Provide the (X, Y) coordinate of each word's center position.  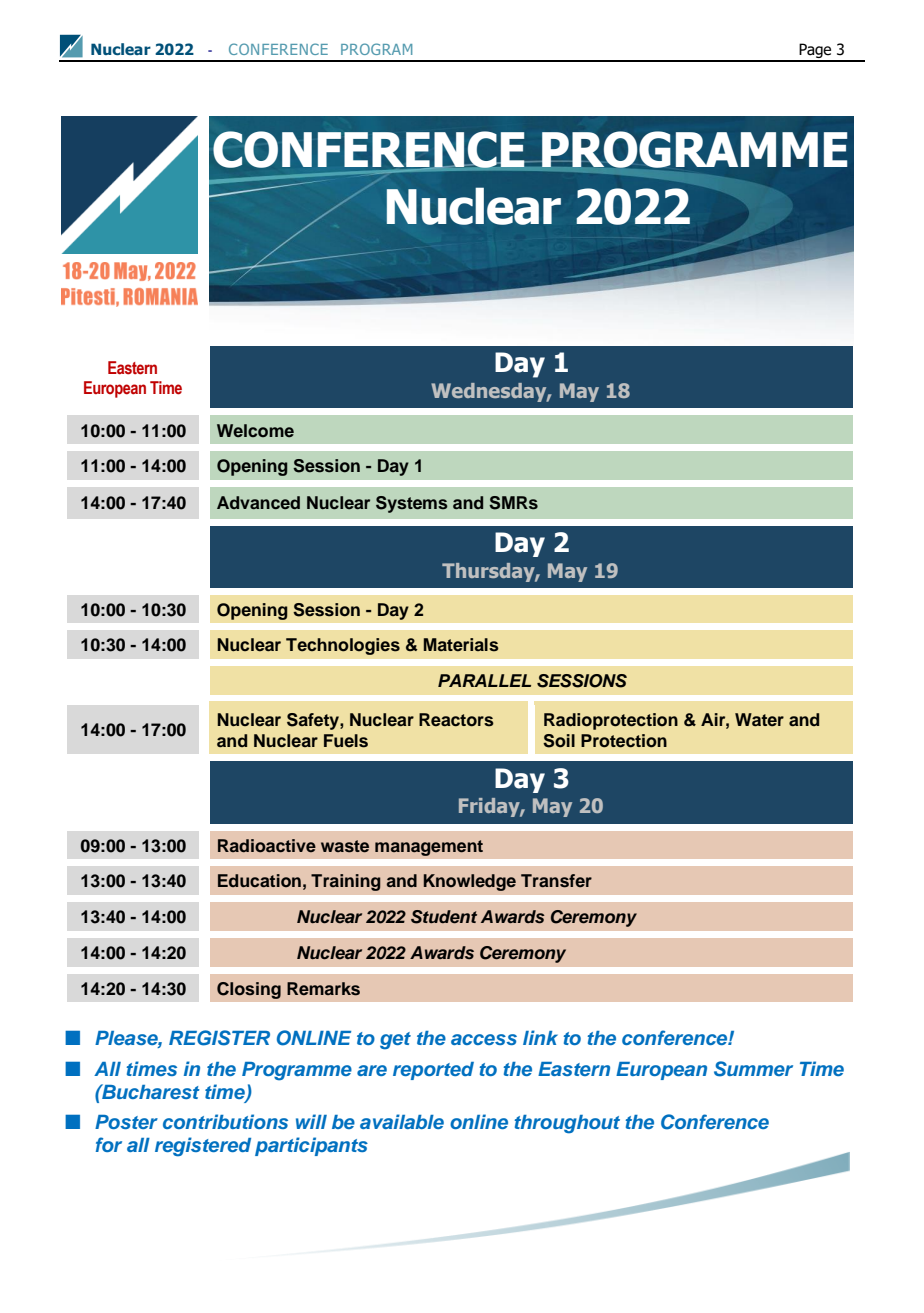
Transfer (556, 881)
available (402, 1121)
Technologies (343, 646)
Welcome (255, 430)
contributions (225, 1121)
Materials (461, 645)
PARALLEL (484, 680)
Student (444, 917)
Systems (412, 504)
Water (759, 720)
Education (259, 880)
